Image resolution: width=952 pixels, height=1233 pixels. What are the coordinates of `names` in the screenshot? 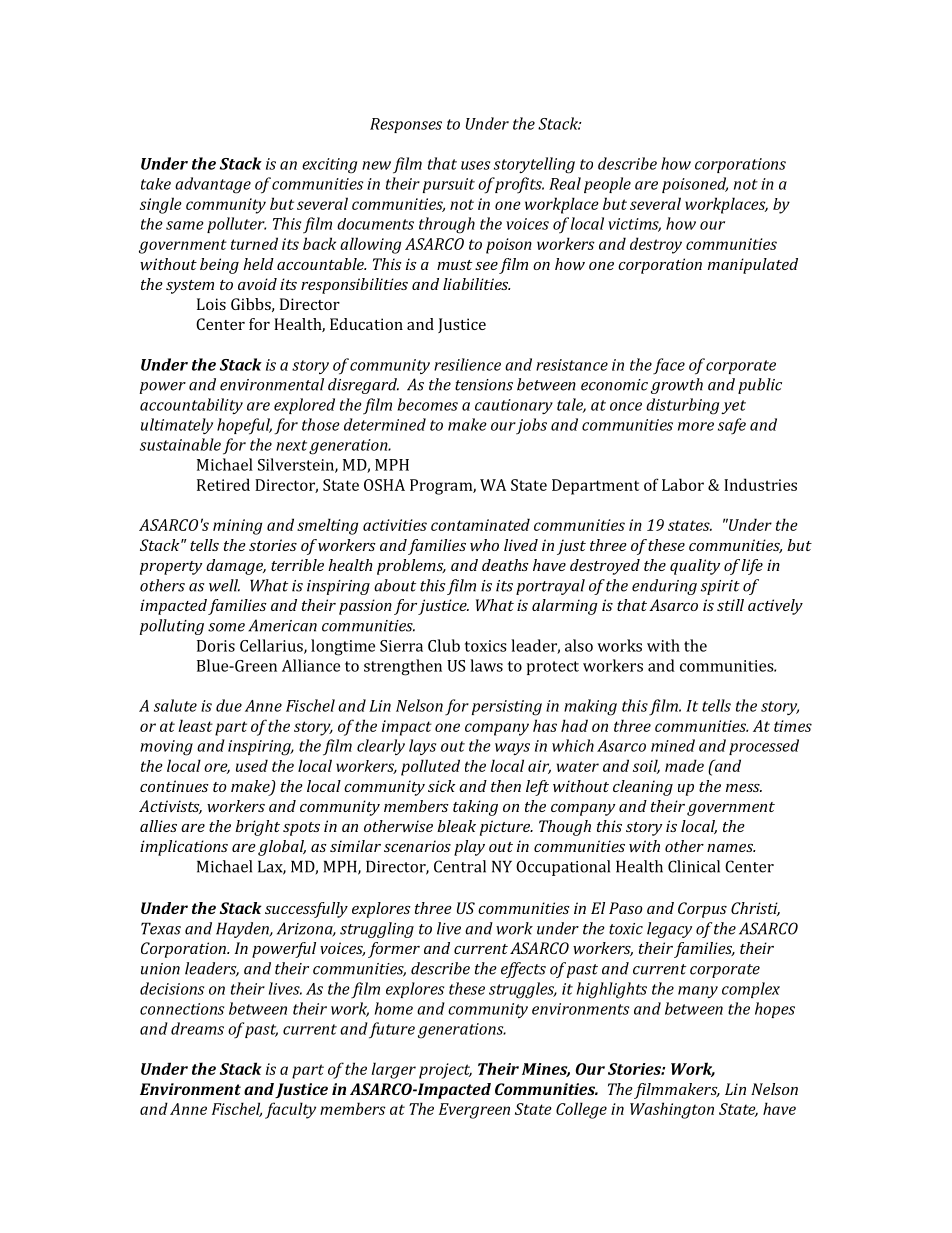 It's located at (731, 848).
